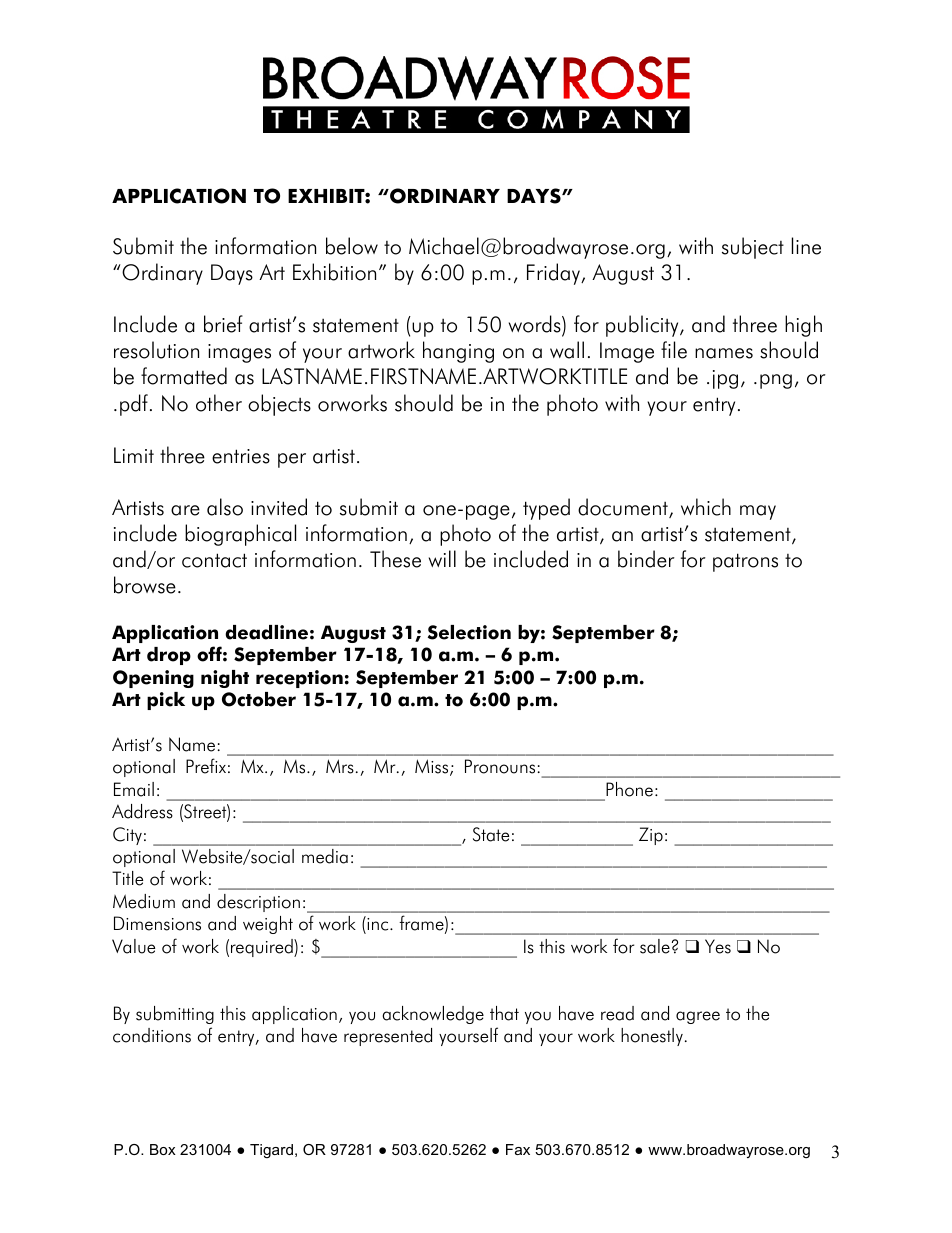  What do you see at coordinates (554, 274) in the document?
I see `Friday` at bounding box center [554, 274].
